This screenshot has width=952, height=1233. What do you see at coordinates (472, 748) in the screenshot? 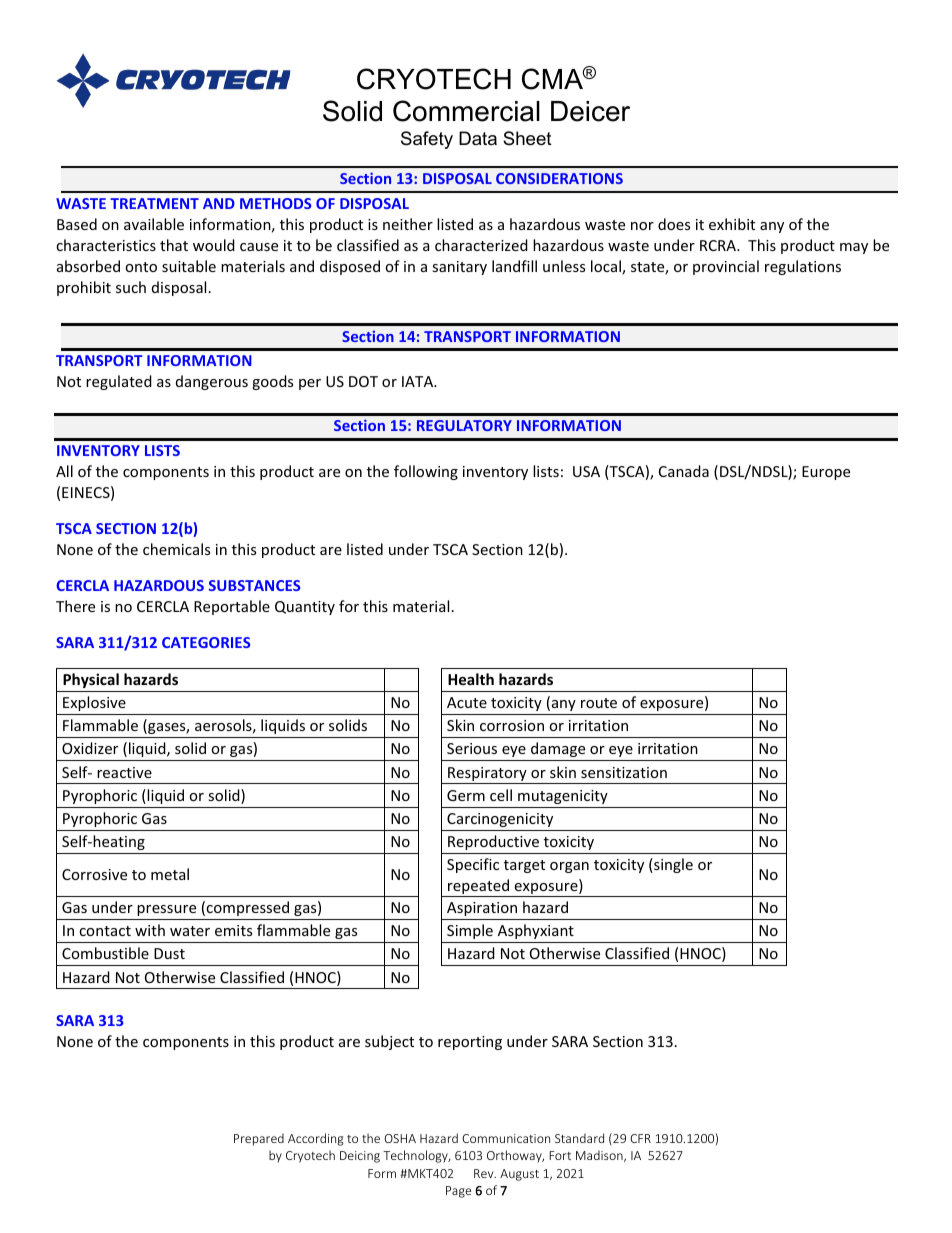
I see `Serious` at bounding box center [472, 748].
